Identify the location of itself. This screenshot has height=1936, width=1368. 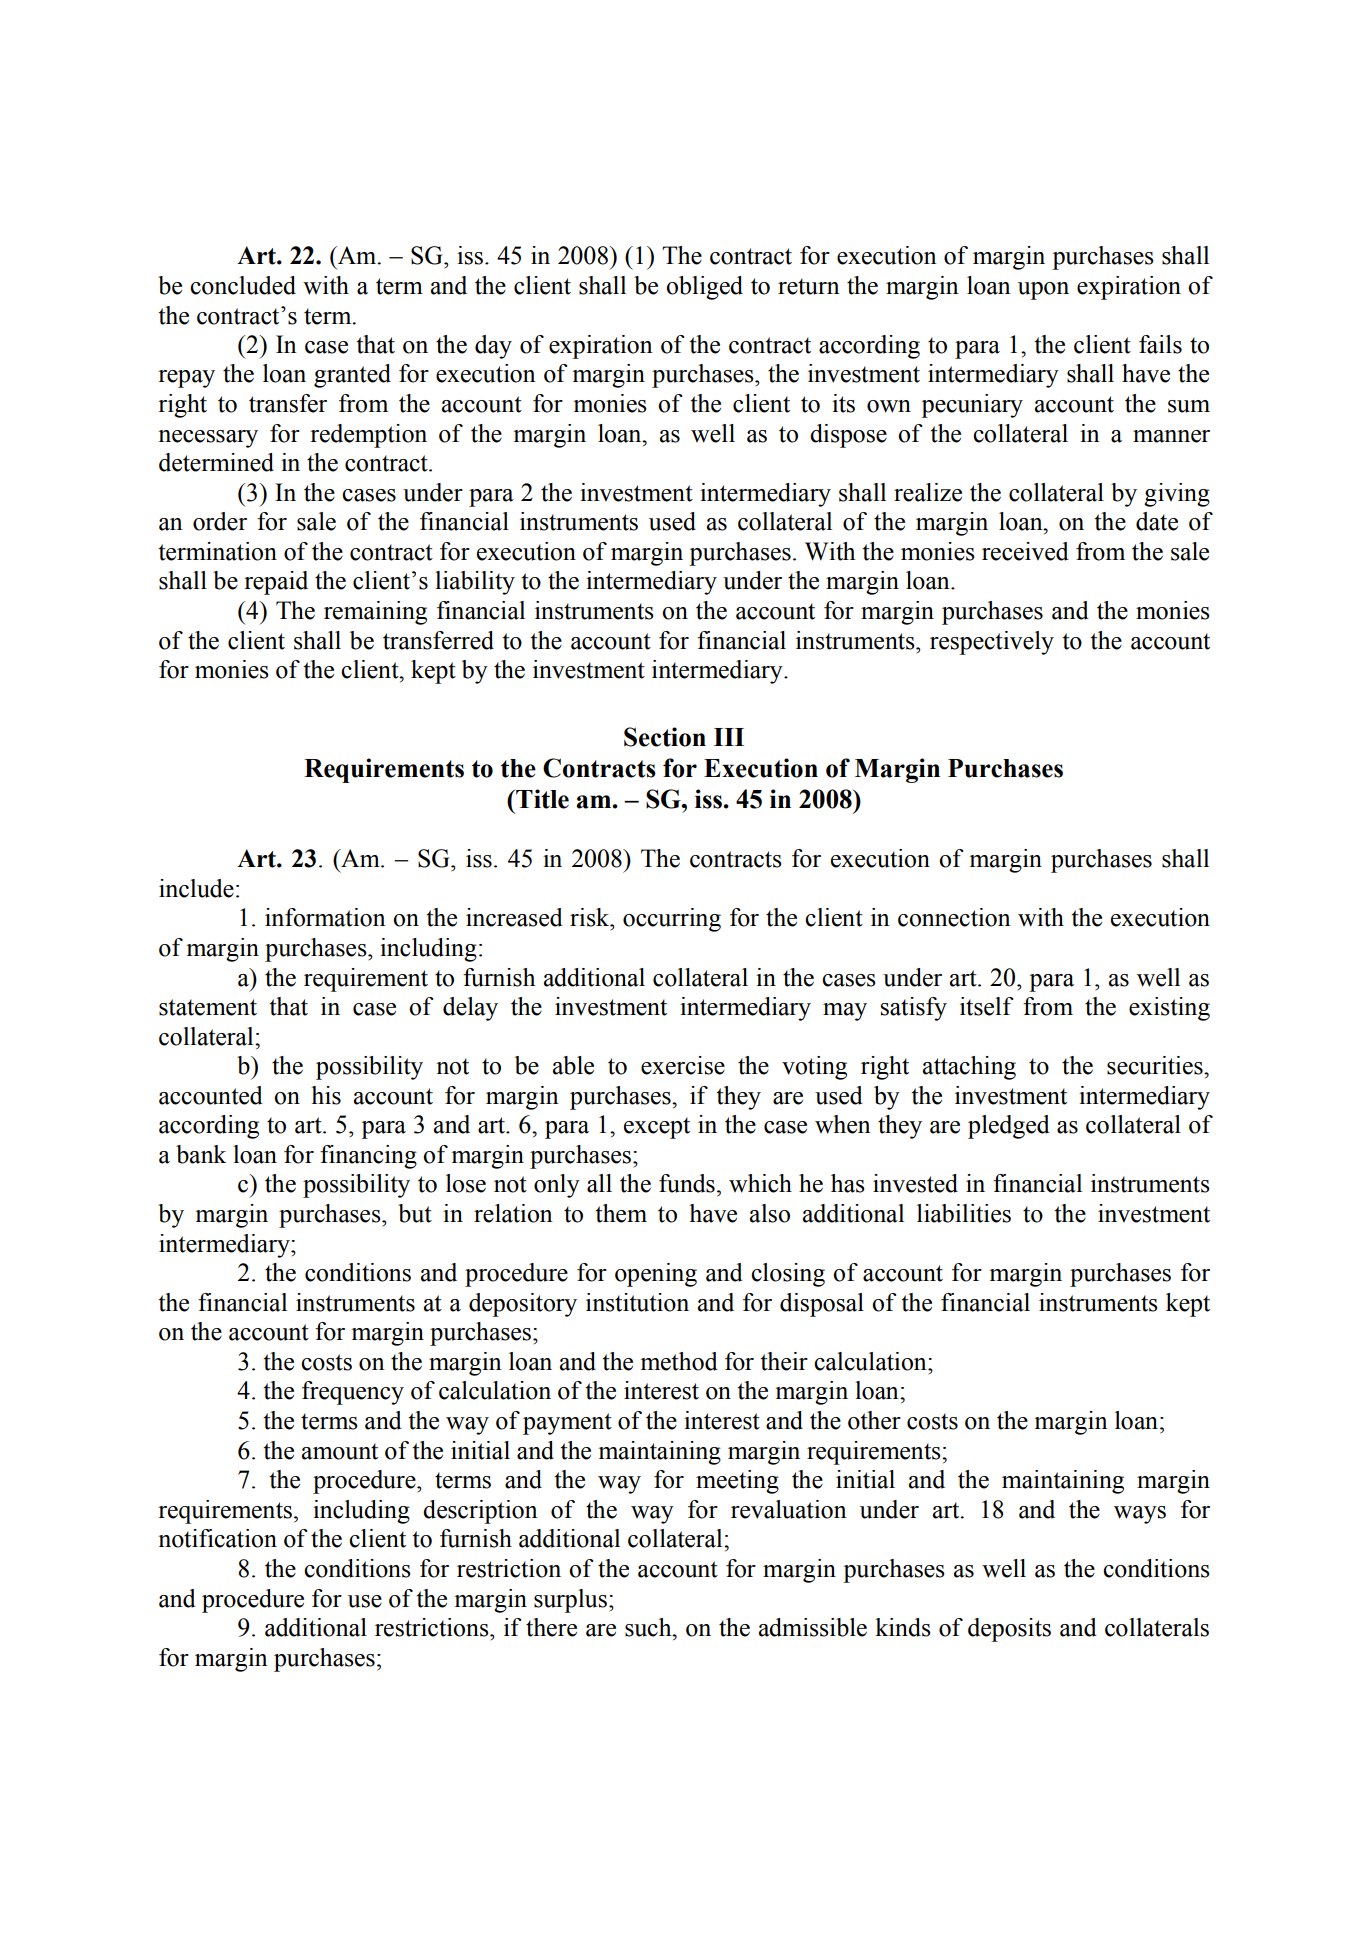
(986, 1006).
